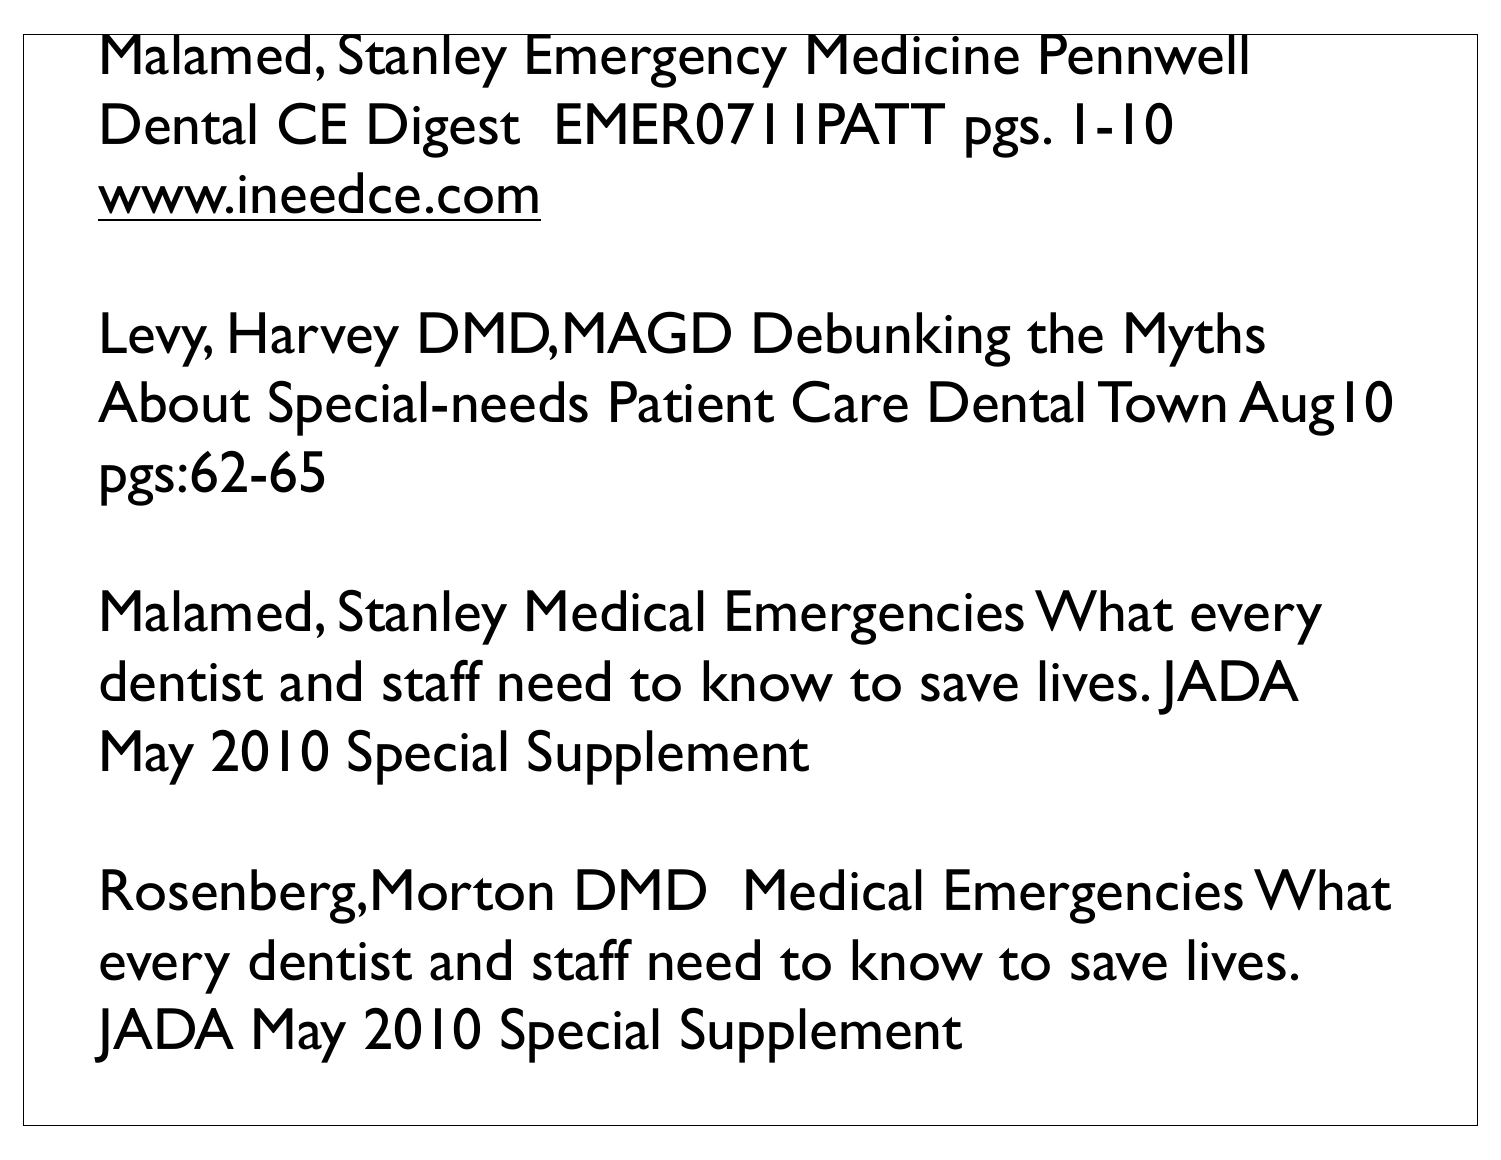 The width and height of the page is (1501, 1160). What do you see at coordinates (174, 402) in the page?
I see `About` at bounding box center [174, 402].
